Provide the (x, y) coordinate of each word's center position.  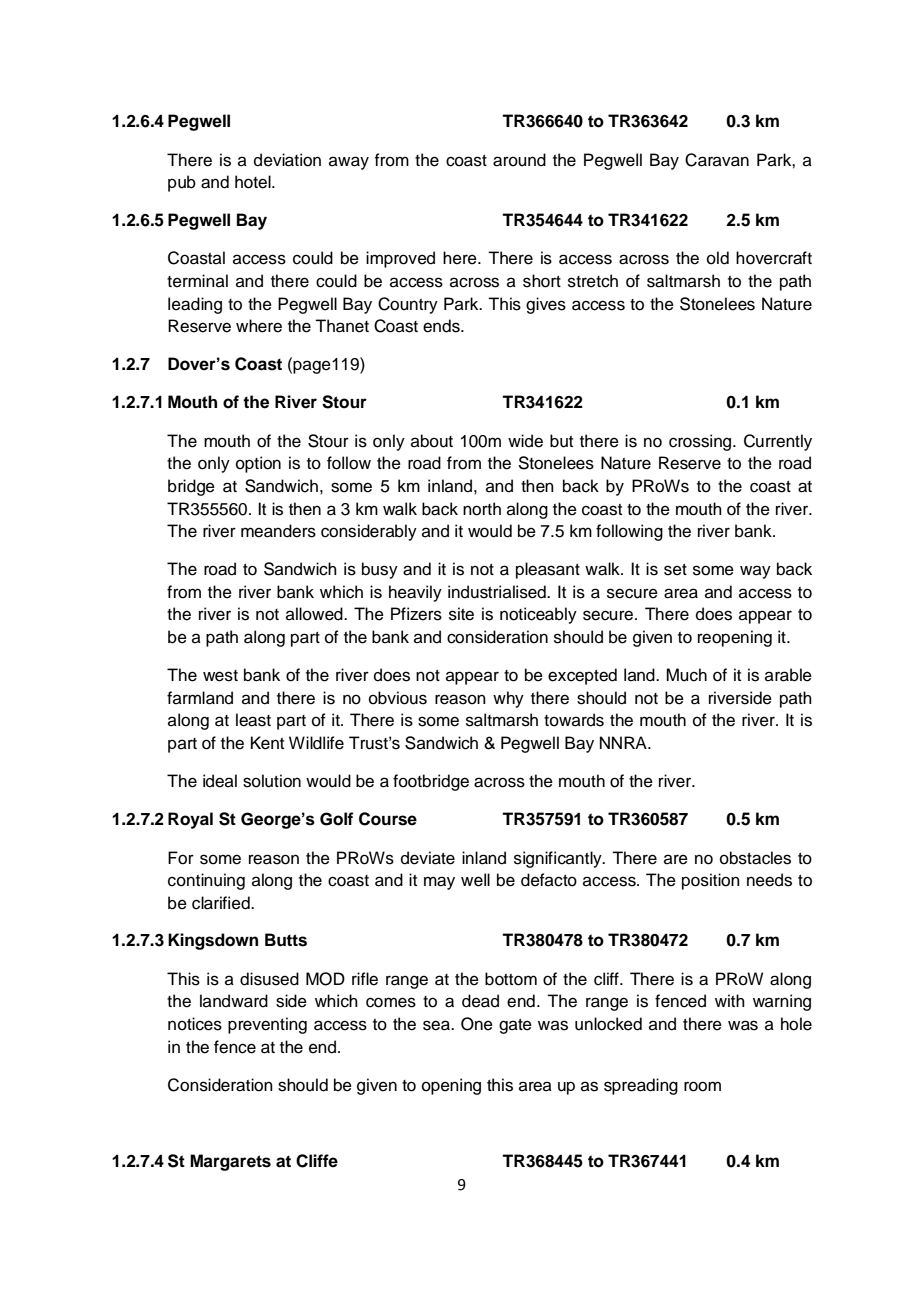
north (482, 509)
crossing (701, 442)
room (702, 1086)
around (519, 160)
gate (515, 1026)
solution (272, 781)
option (258, 464)
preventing (267, 1025)
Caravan (717, 160)
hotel (254, 182)
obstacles (755, 858)
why (508, 699)
